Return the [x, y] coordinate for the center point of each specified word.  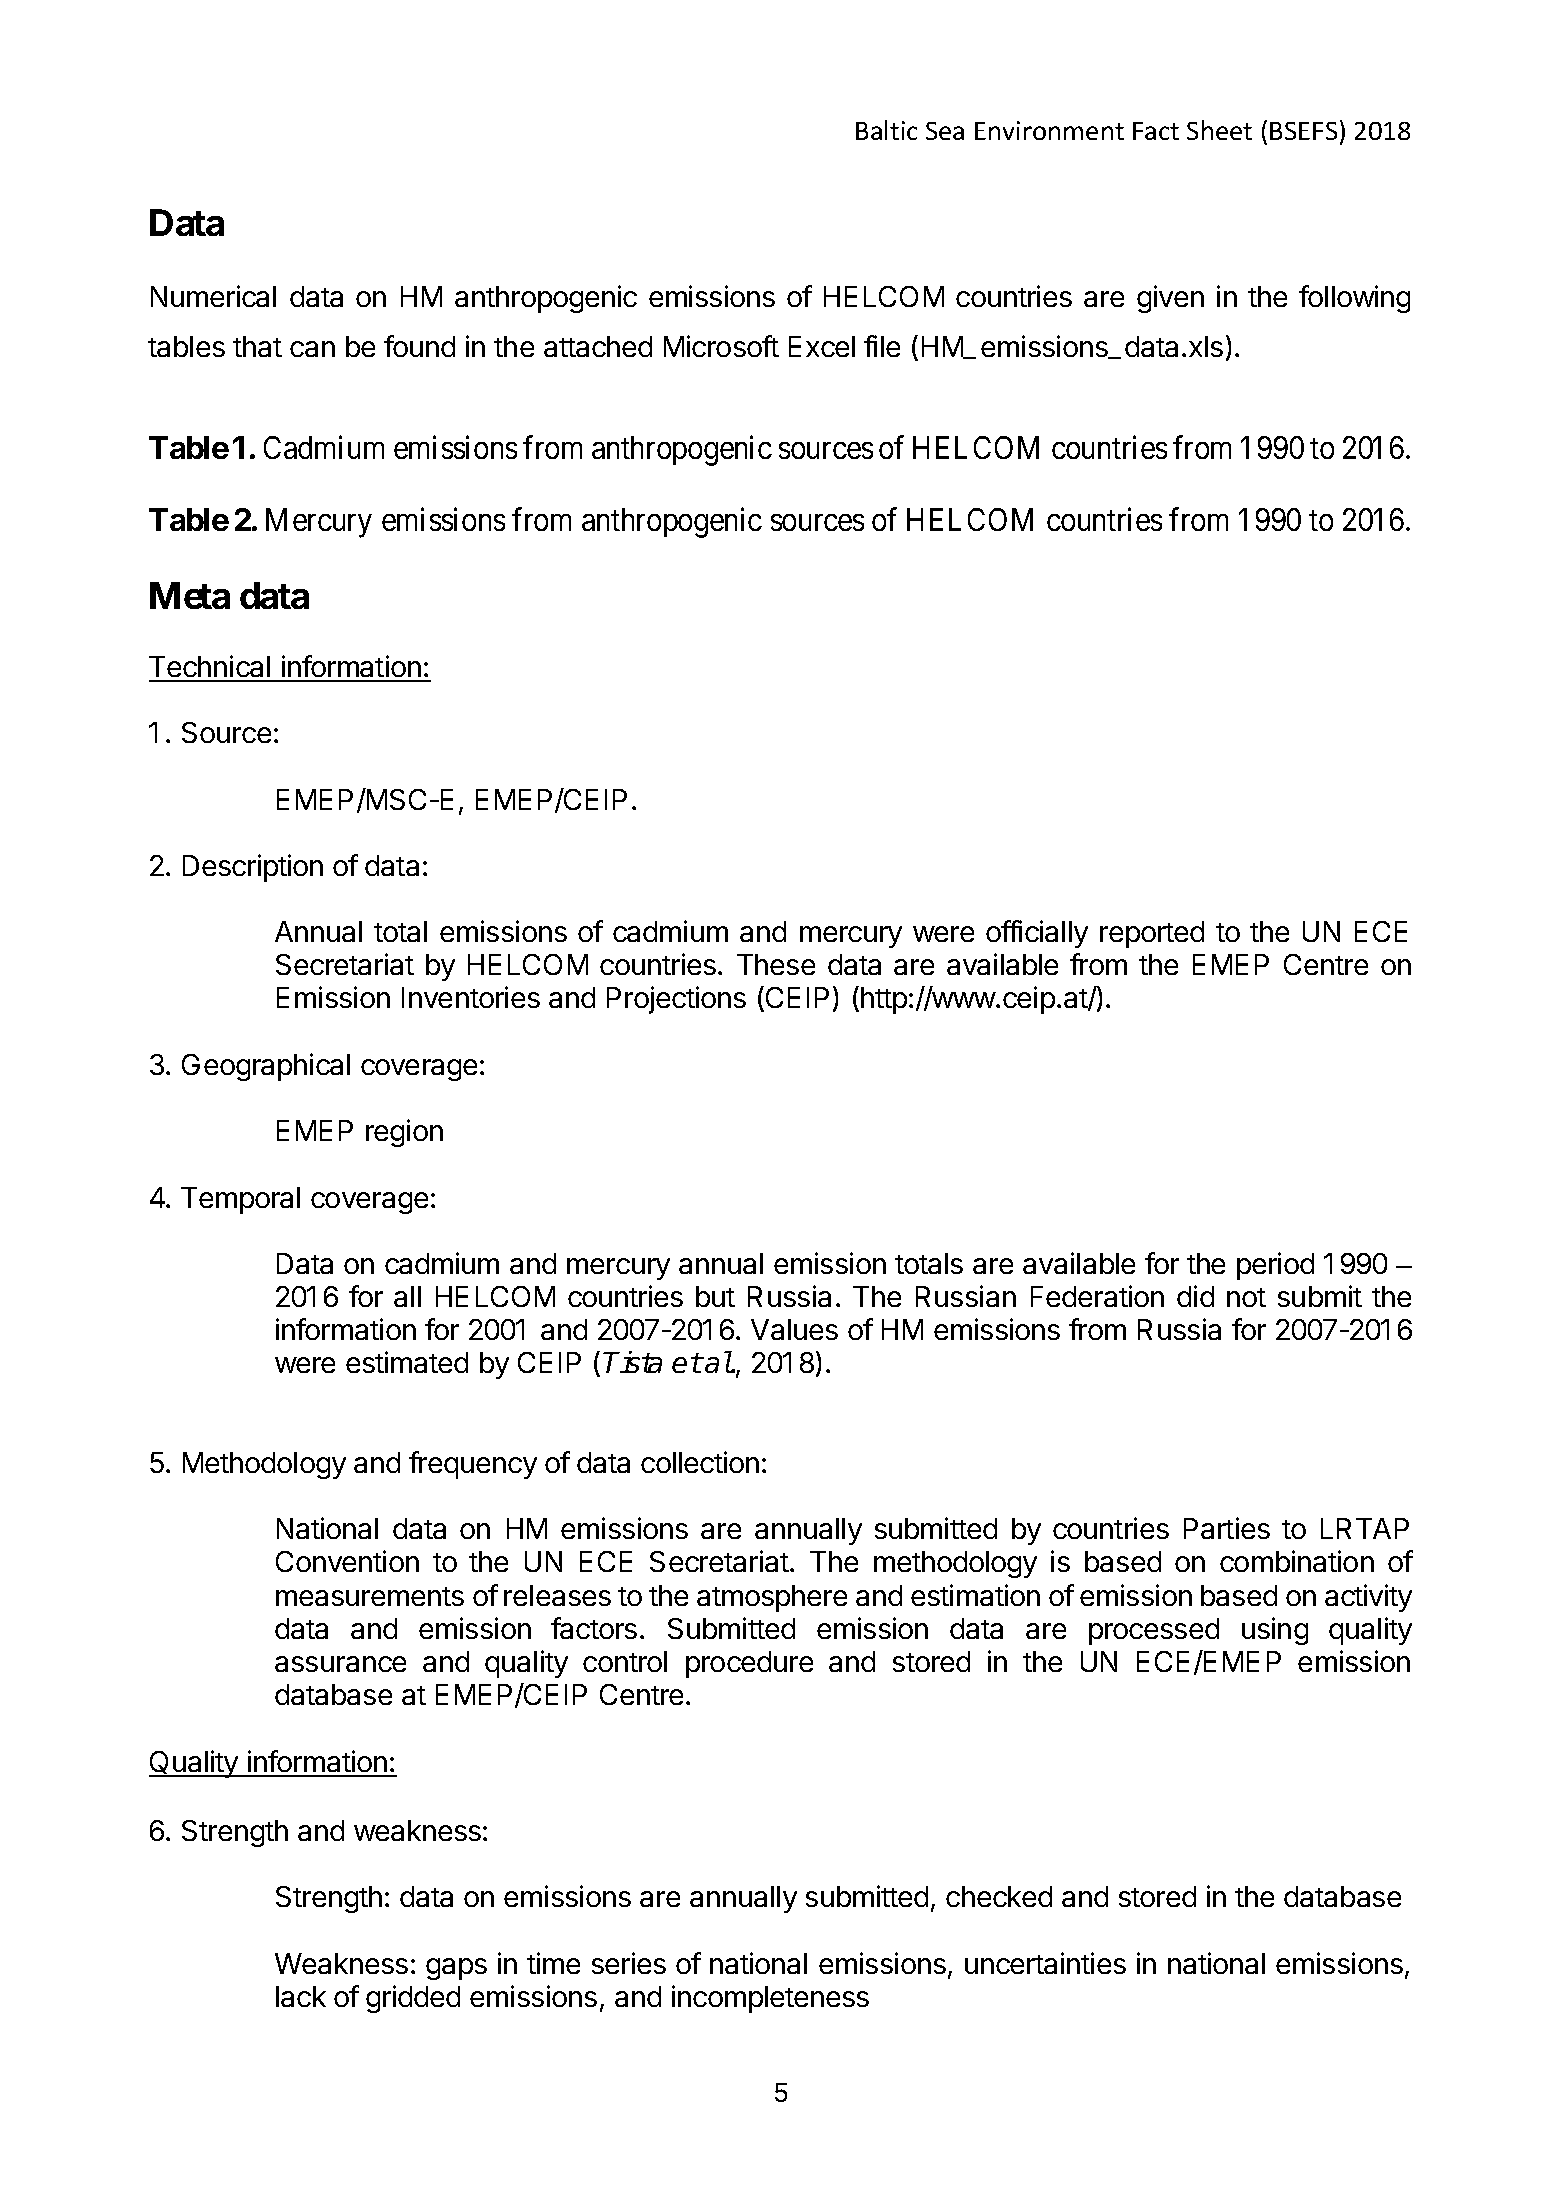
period [1275, 1266]
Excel [822, 346]
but [715, 1296]
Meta [190, 595]
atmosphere [772, 1598]
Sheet [1219, 130]
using [1275, 1631]
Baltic [886, 130]
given [1170, 299]
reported [1152, 934]
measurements [370, 1596]
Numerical [213, 296]
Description [253, 868]
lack [301, 1996]
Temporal [240, 1200]
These [776, 964]
